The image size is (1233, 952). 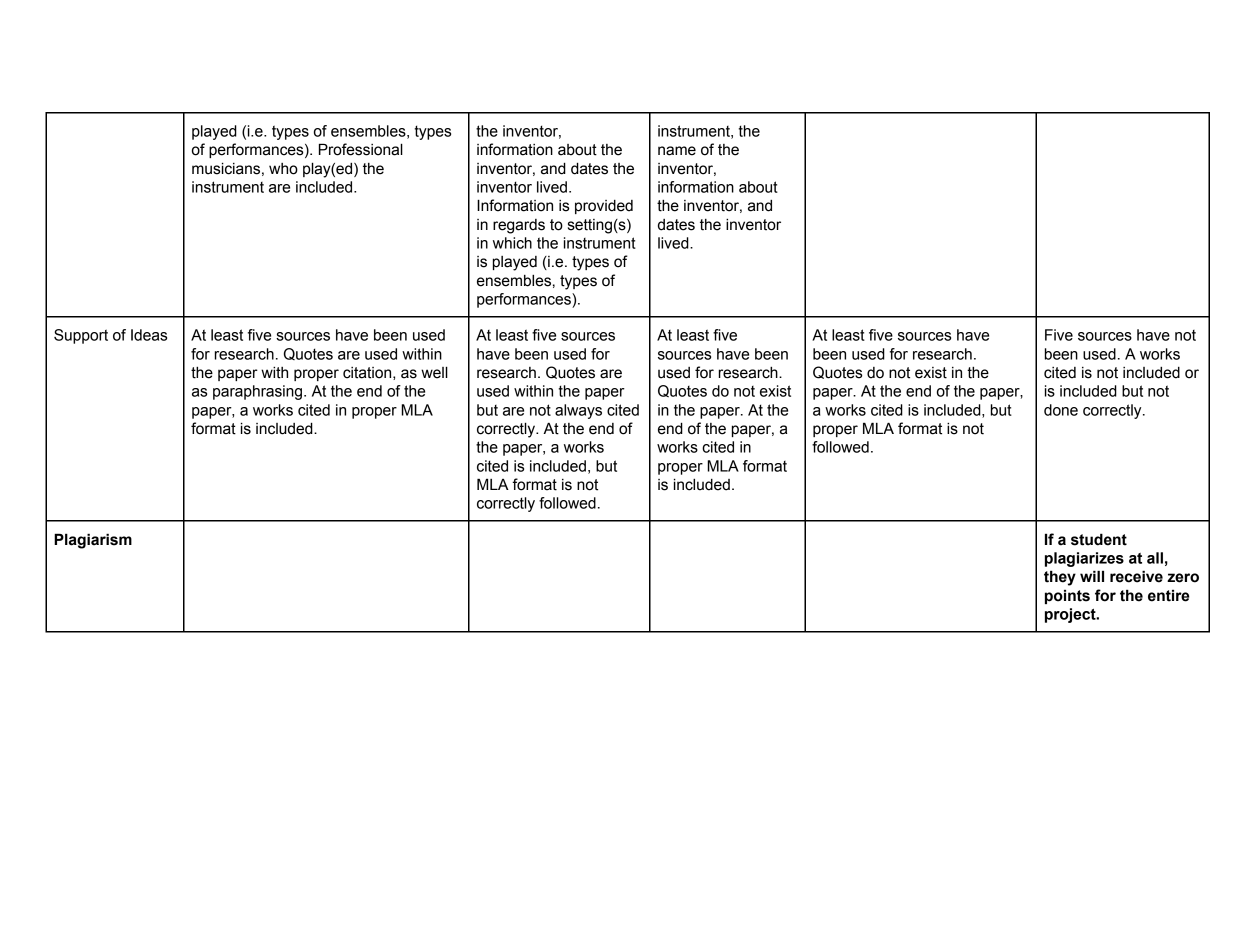 What do you see at coordinates (604, 207) in the screenshot?
I see `provided` at bounding box center [604, 207].
